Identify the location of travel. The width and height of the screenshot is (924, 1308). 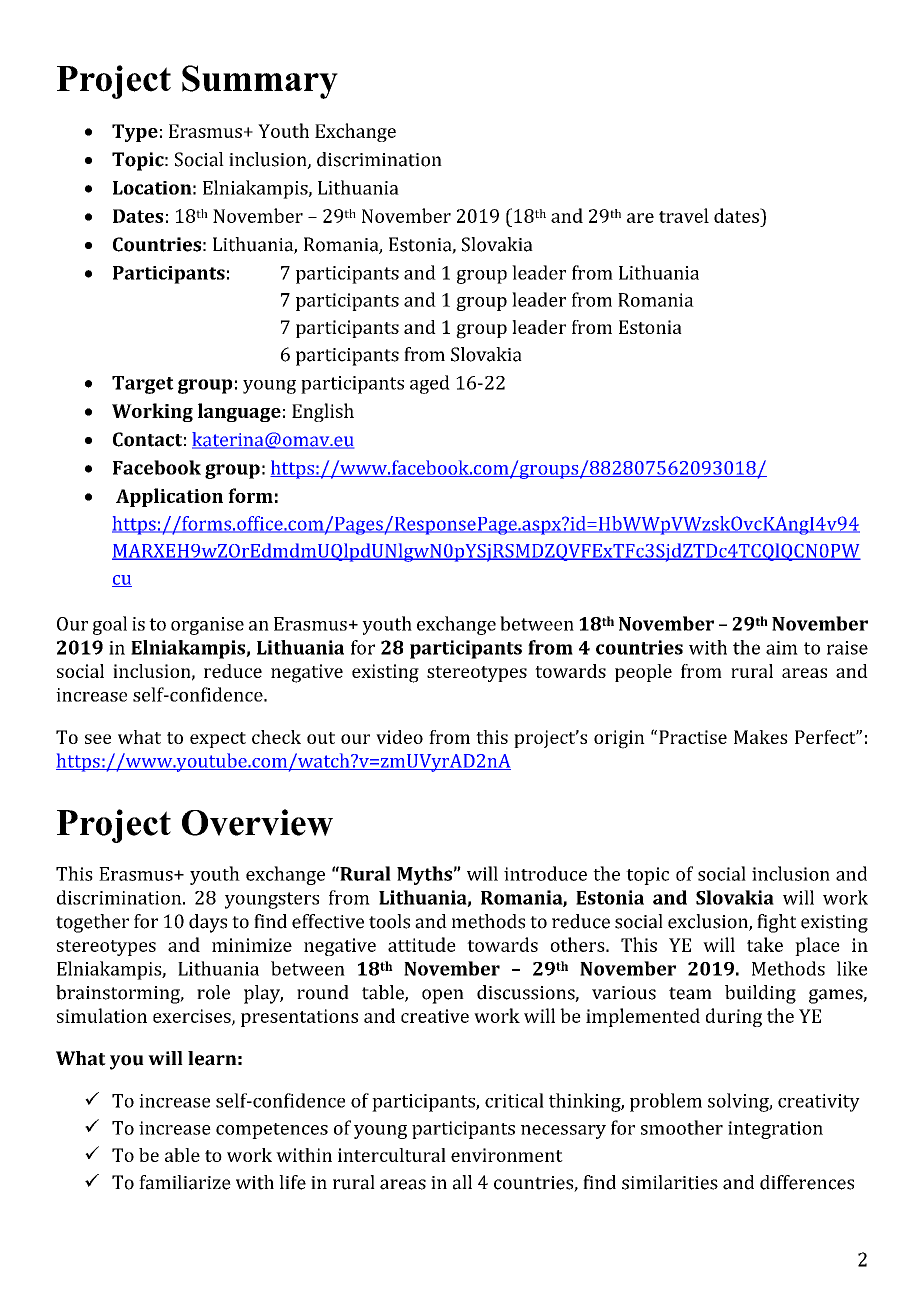
(684, 215).
